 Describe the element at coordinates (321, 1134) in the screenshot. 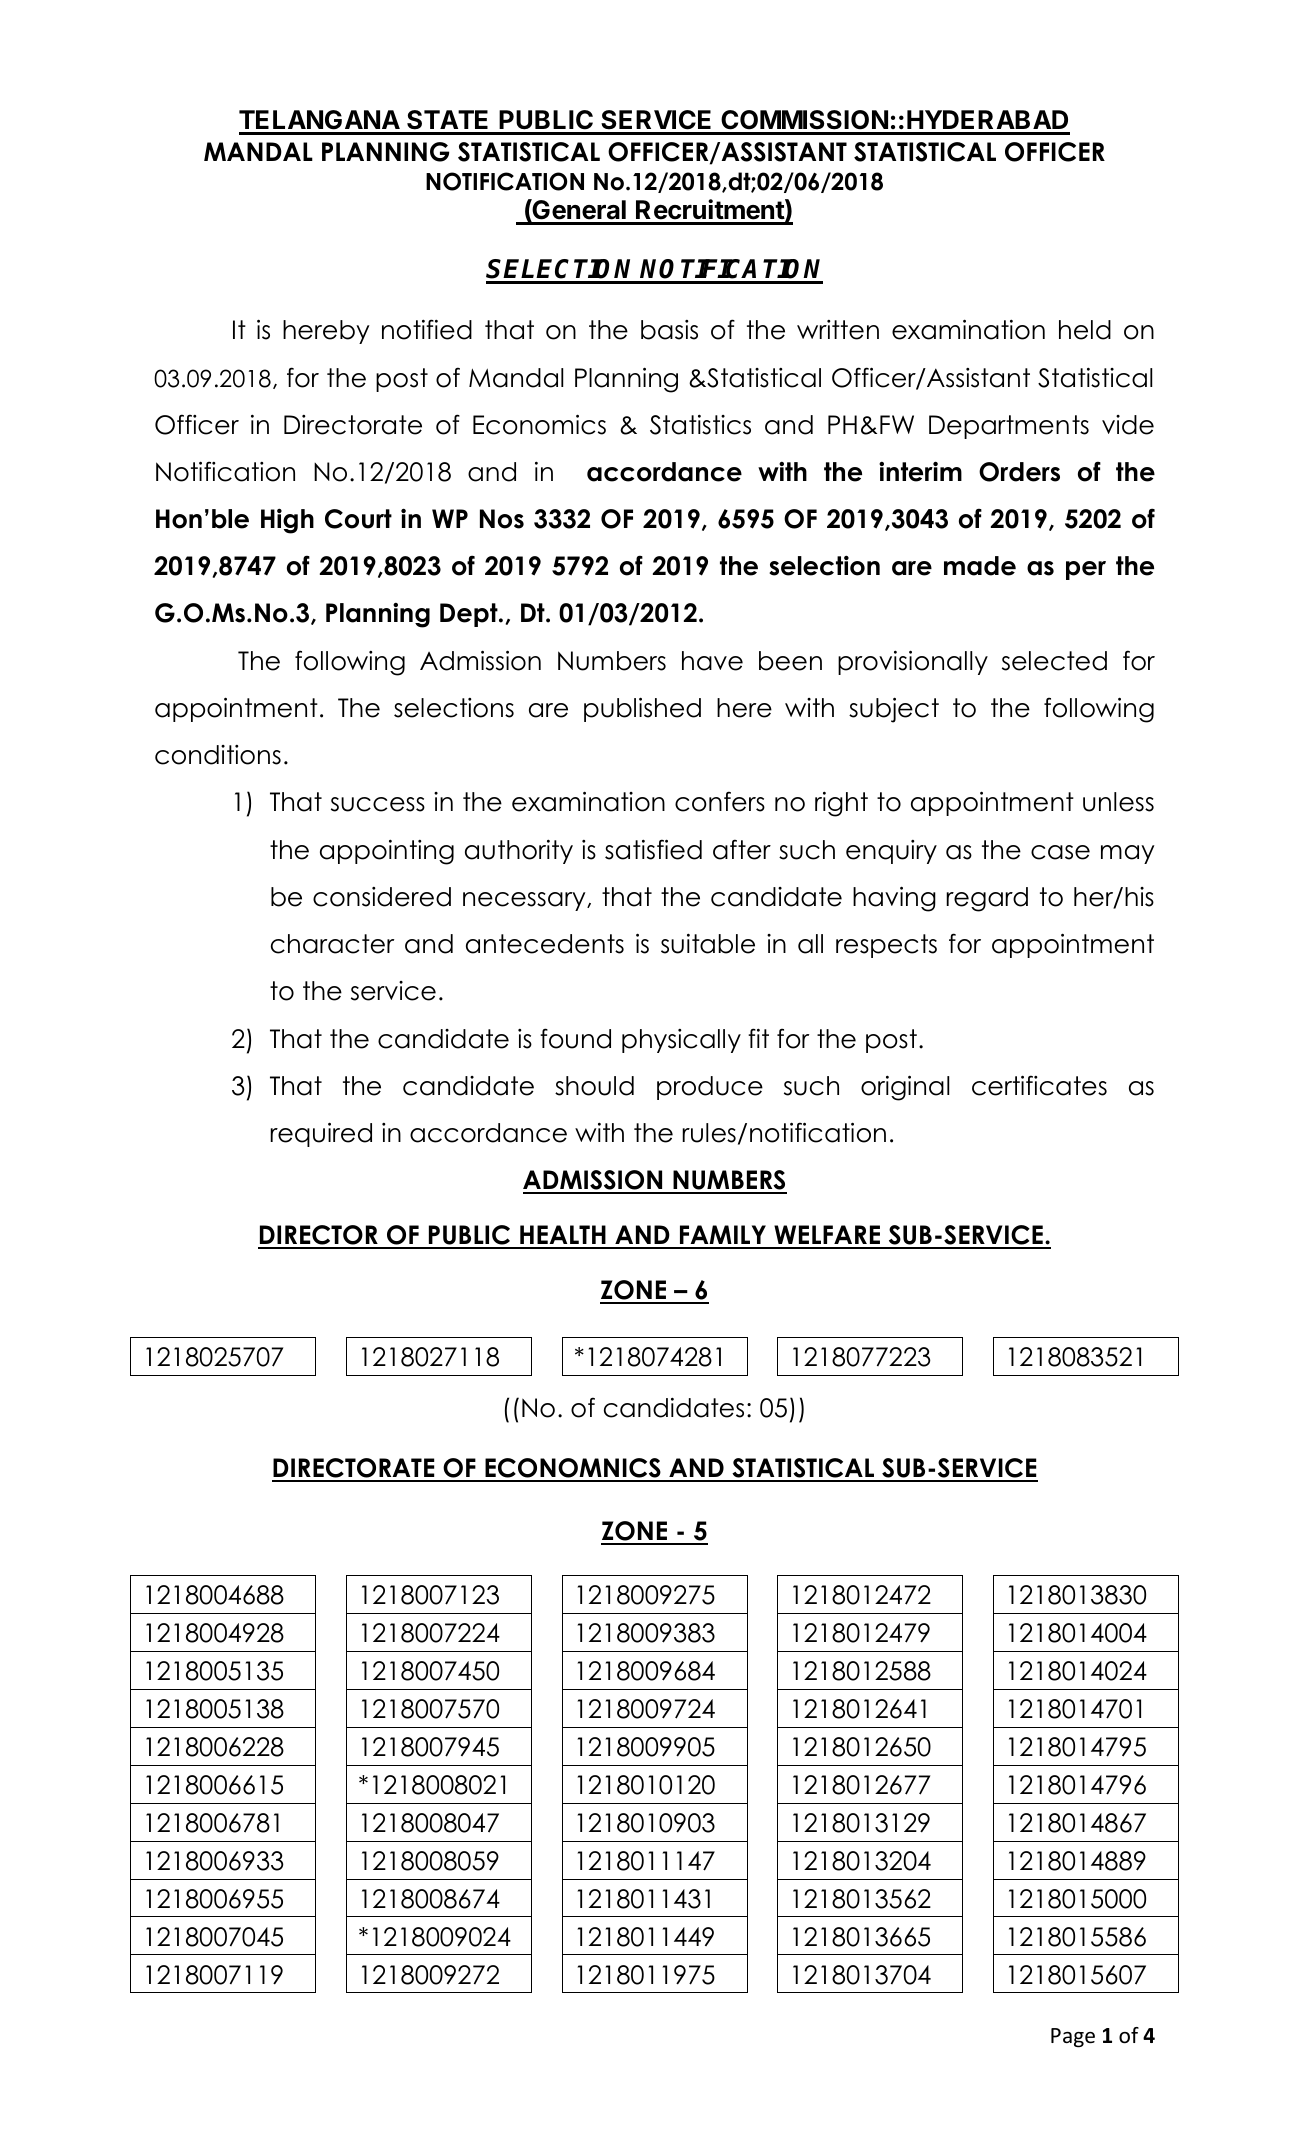

I see `required` at that location.
